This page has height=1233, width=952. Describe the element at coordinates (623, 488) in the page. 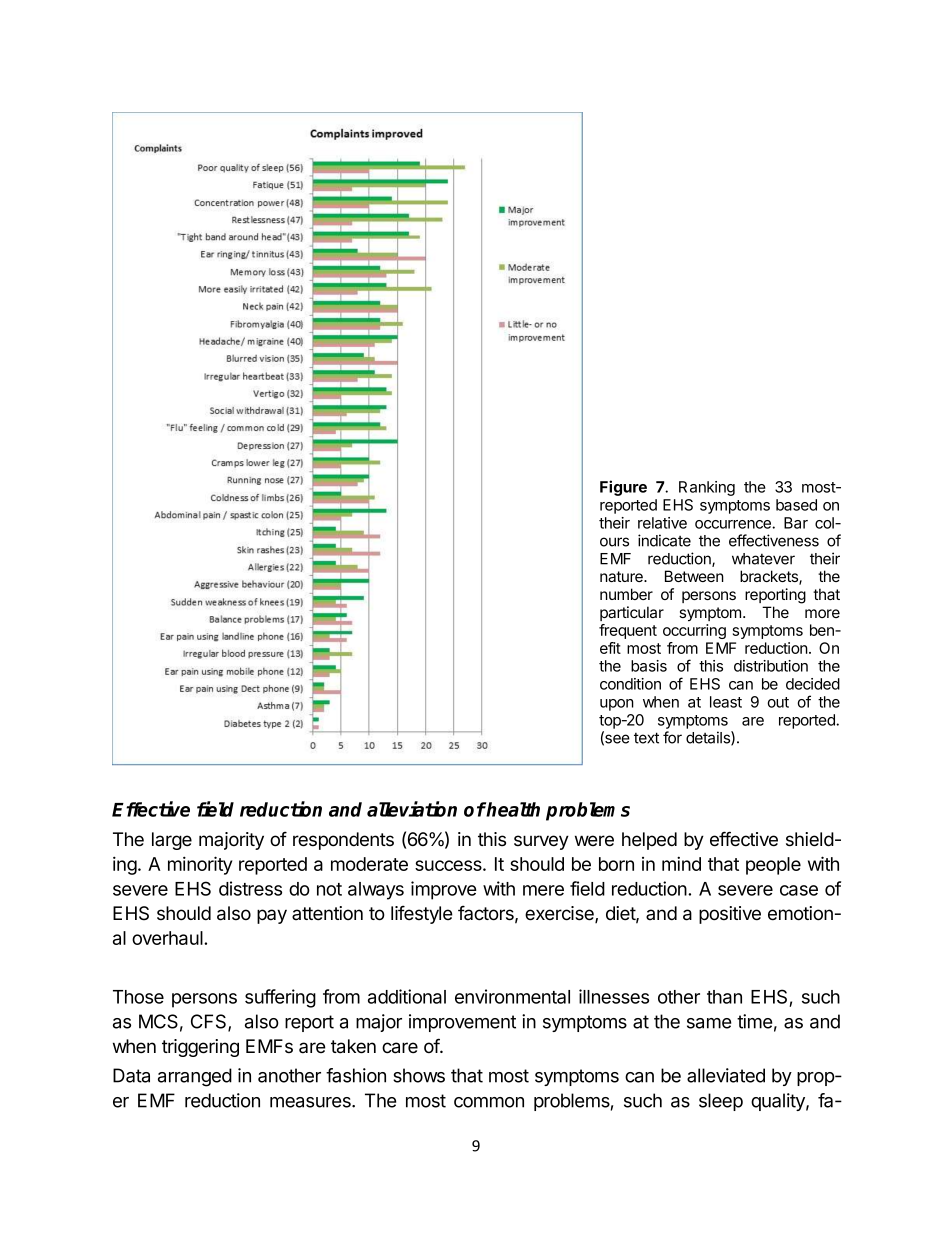

I see `Figure` at that location.
